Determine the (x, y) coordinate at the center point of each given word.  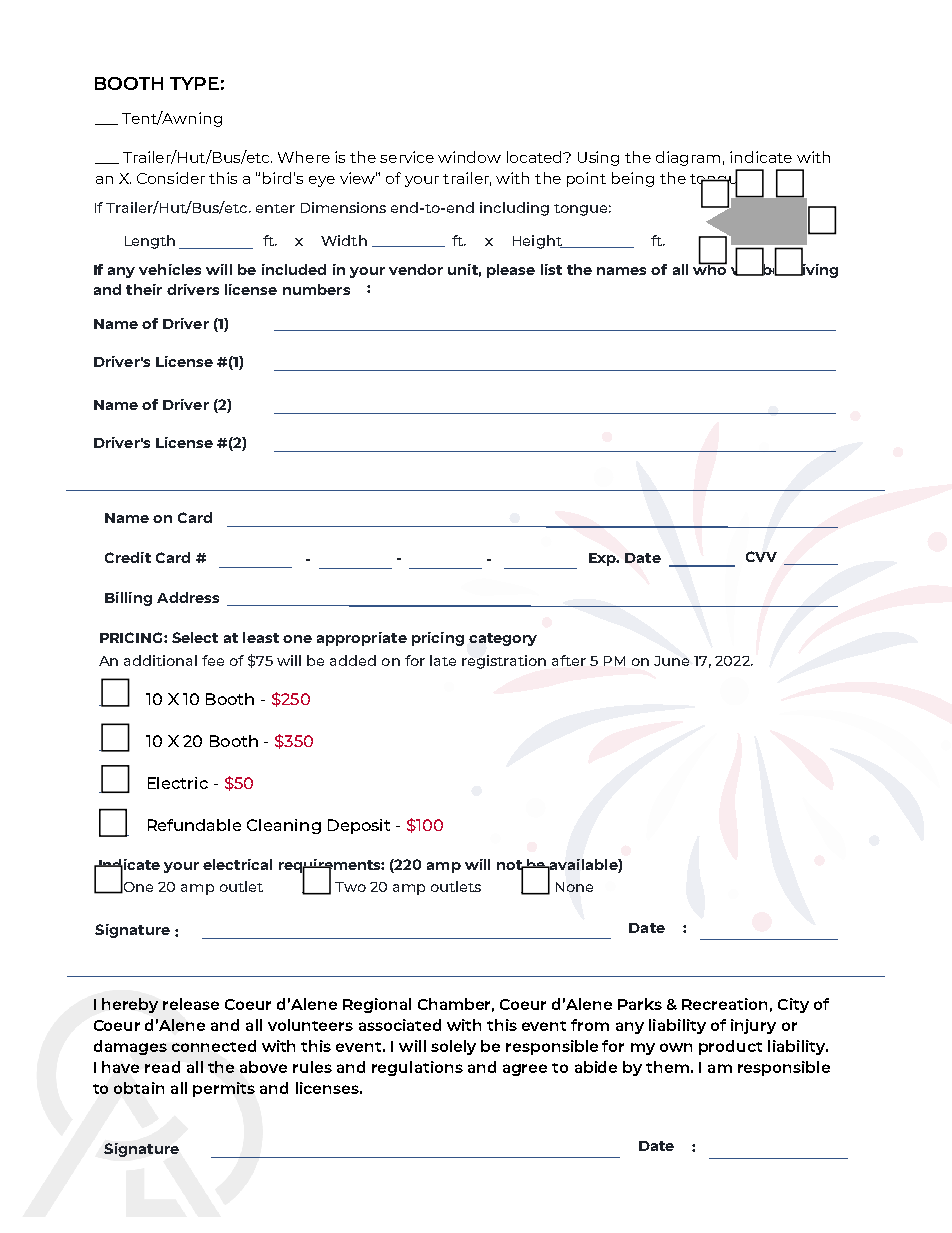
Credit (128, 557)
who (710, 268)
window (469, 157)
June (671, 661)
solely (453, 1047)
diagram (688, 158)
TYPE (194, 83)
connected (214, 1046)
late (443, 660)
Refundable (194, 825)
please (511, 271)
